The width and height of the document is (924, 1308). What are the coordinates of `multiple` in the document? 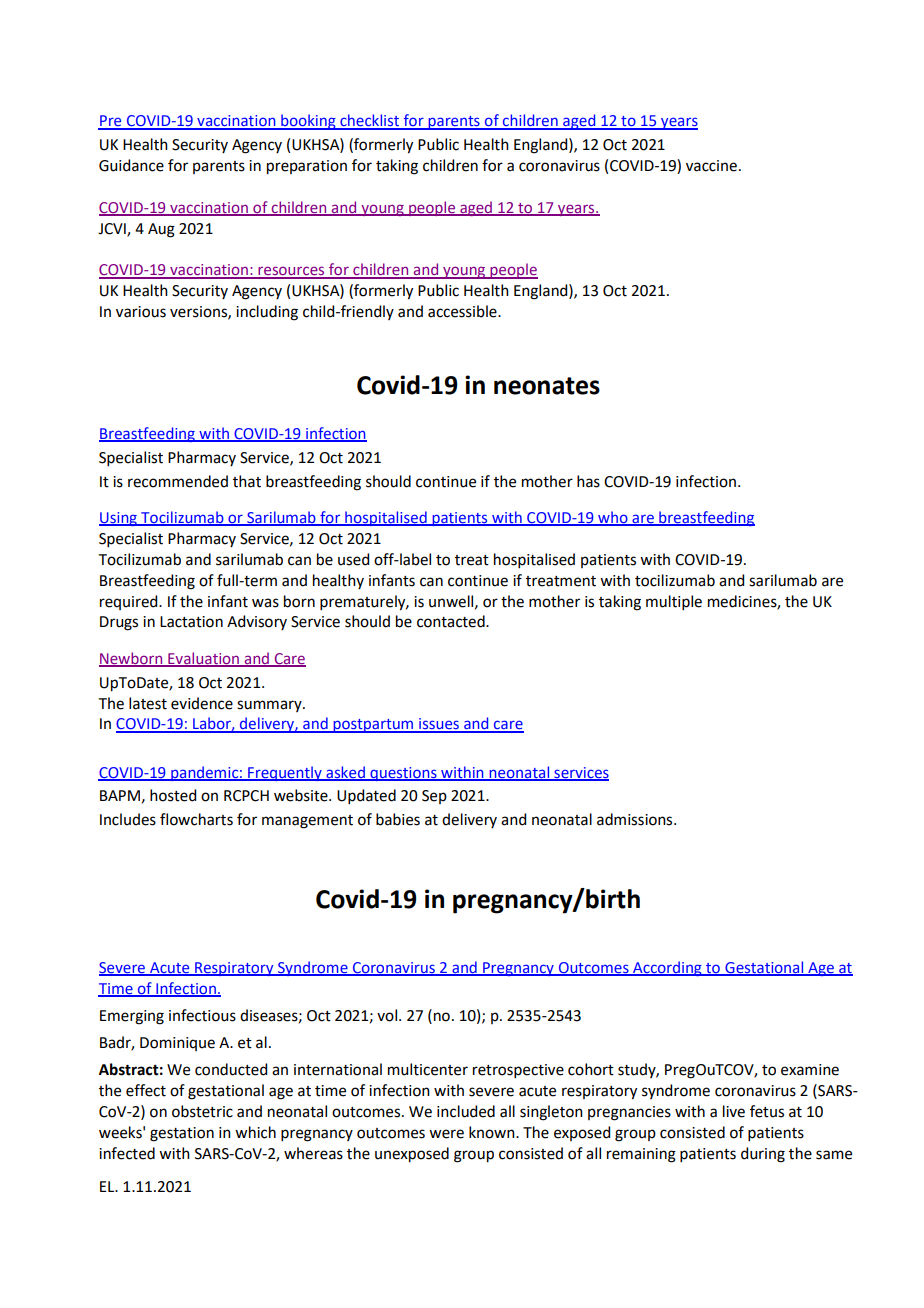 It's located at (674, 602).
